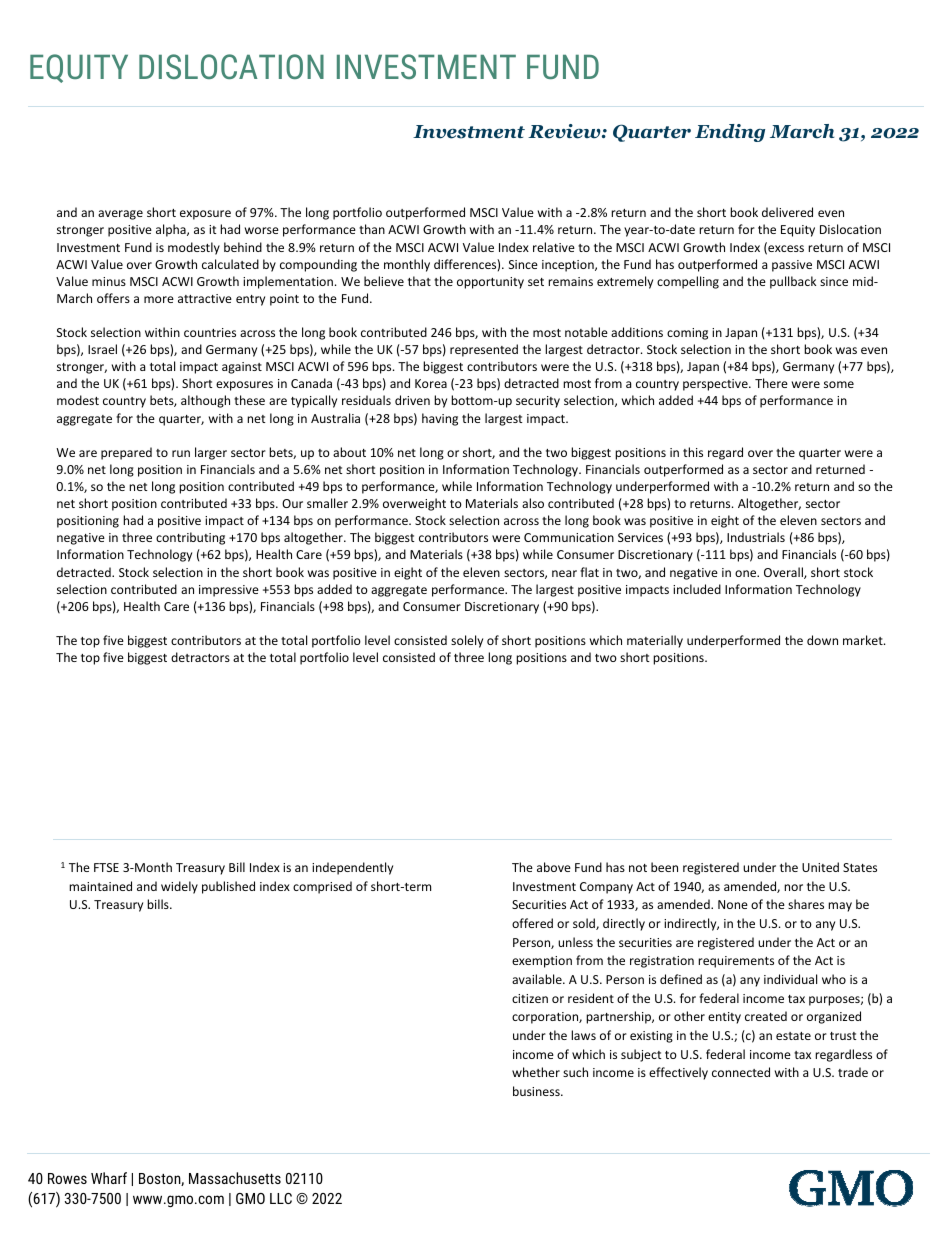 This page has width=952, height=1233. I want to click on widely, so click(179, 887).
